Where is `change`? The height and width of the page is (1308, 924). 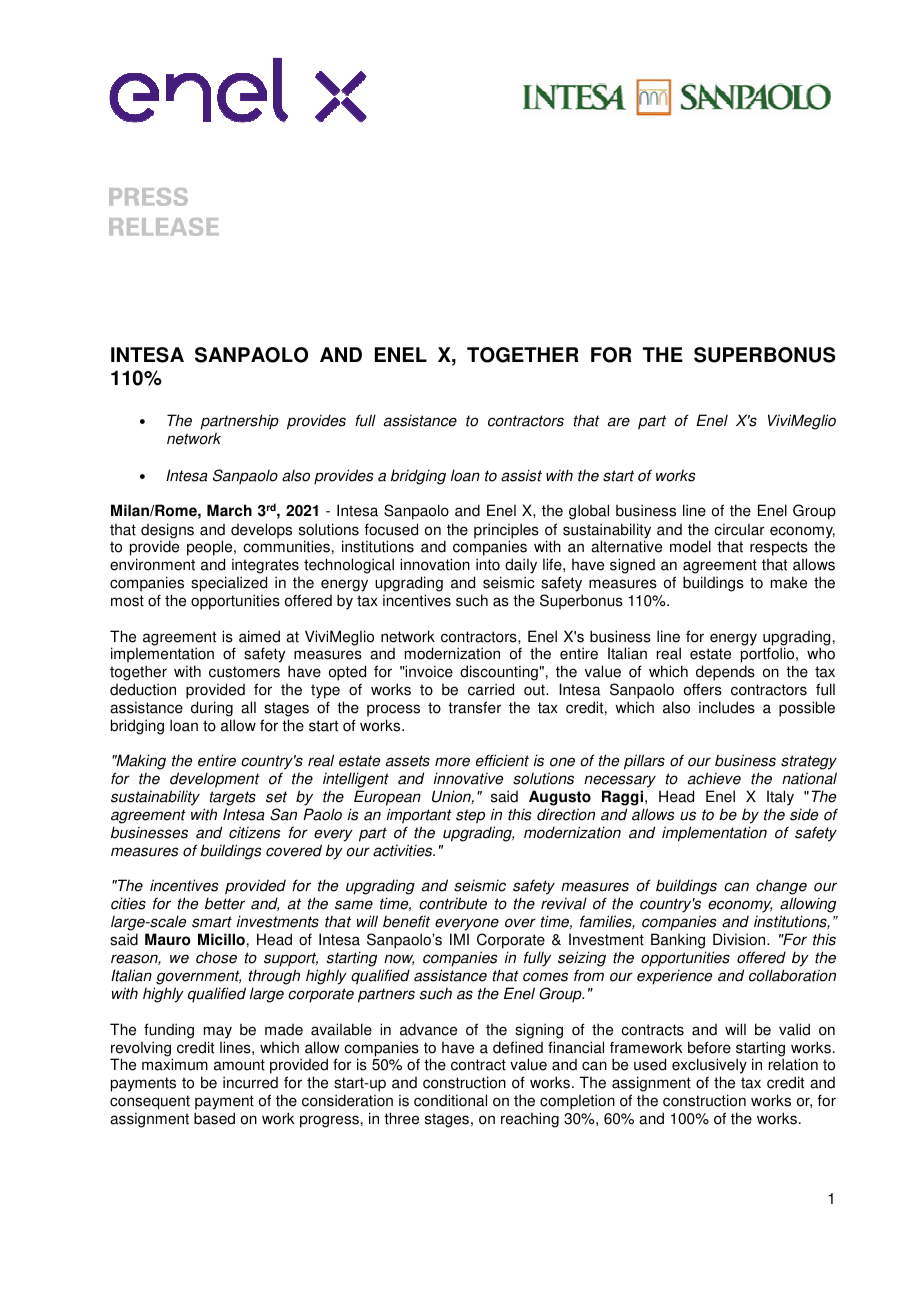 change is located at coordinates (781, 888).
